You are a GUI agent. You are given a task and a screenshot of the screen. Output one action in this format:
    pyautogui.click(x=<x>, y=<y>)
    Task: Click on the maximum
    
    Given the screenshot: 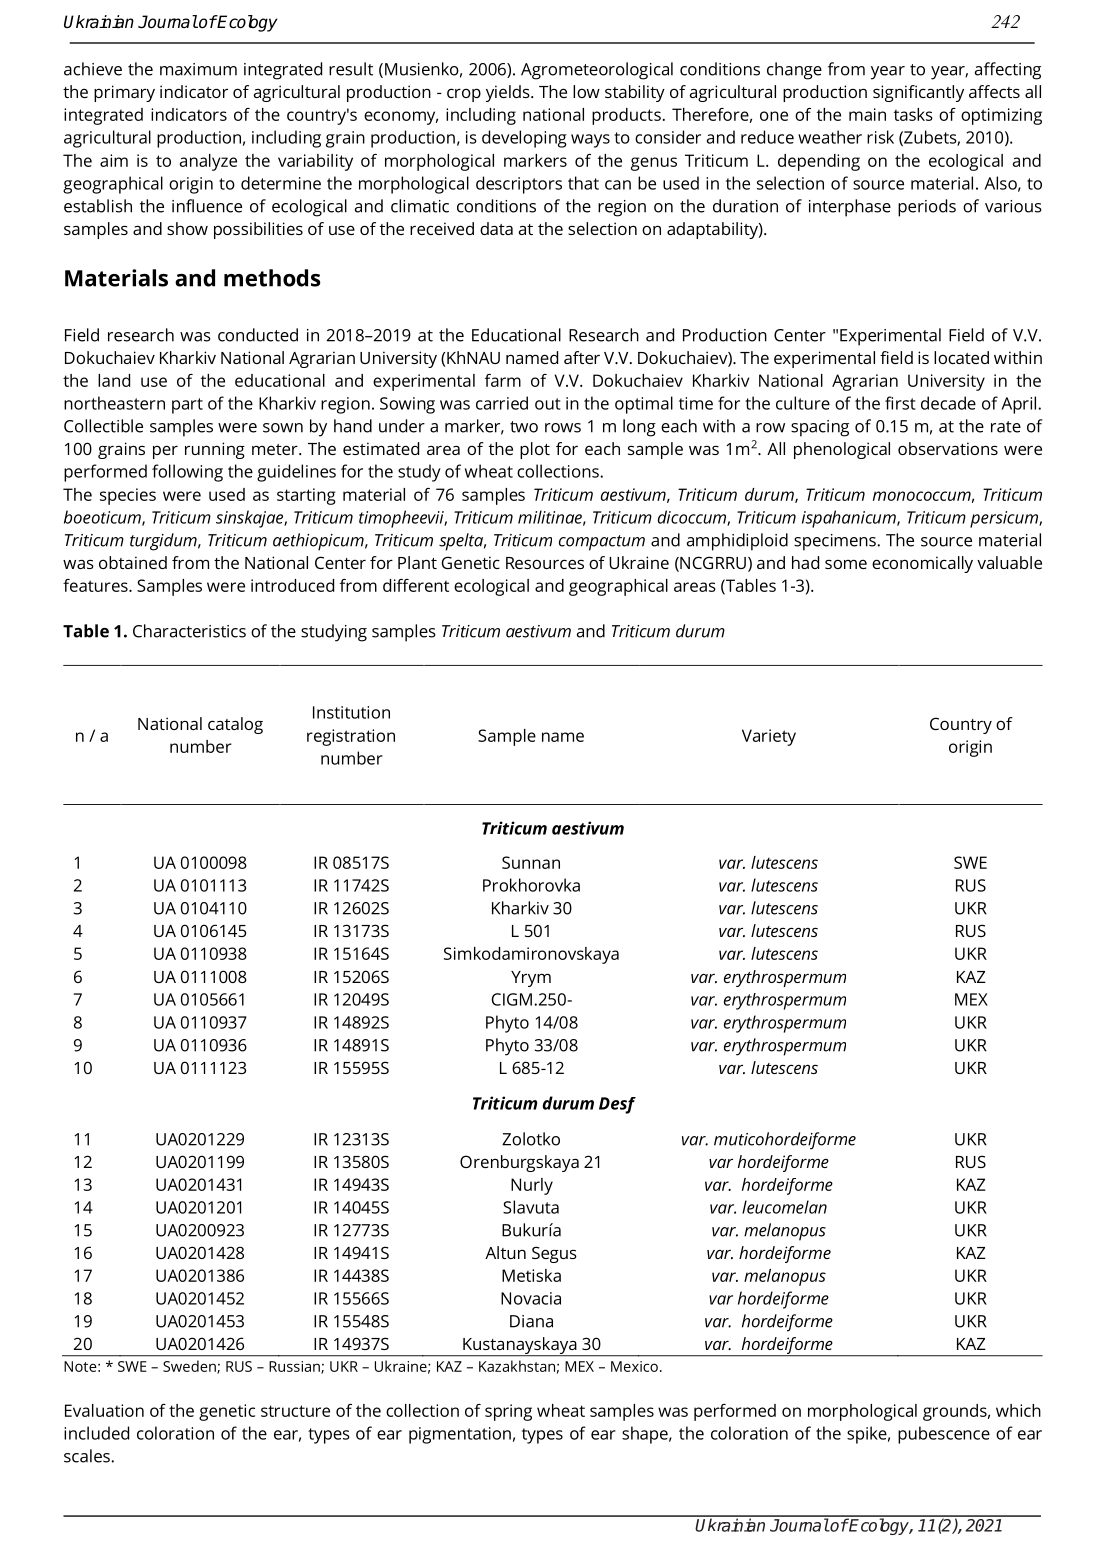 What is the action you would take?
    pyautogui.click(x=198, y=69)
